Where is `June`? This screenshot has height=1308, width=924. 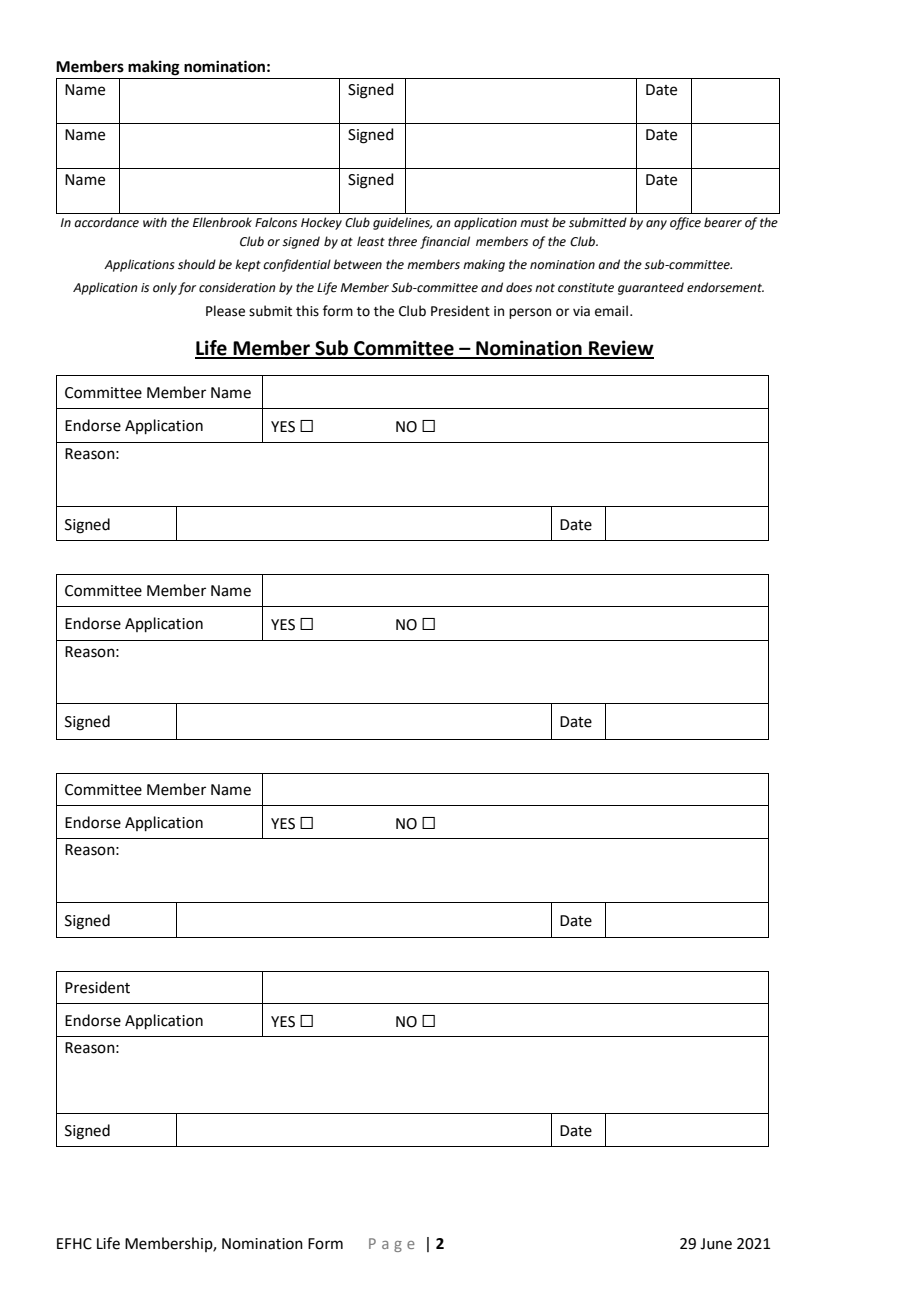
June is located at coordinates (716, 1244).
